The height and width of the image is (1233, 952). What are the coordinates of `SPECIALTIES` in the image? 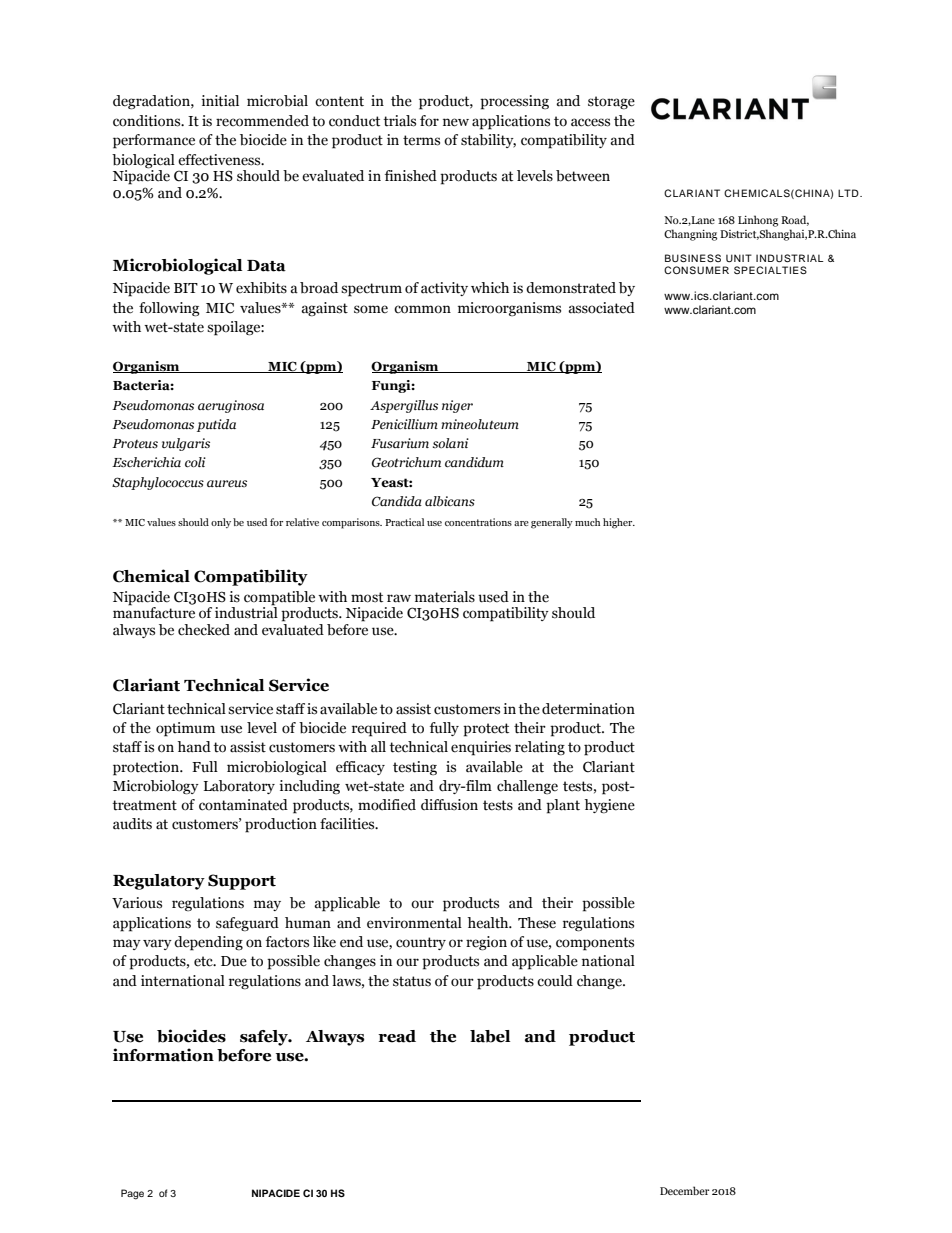 It's located at (770, 270).
